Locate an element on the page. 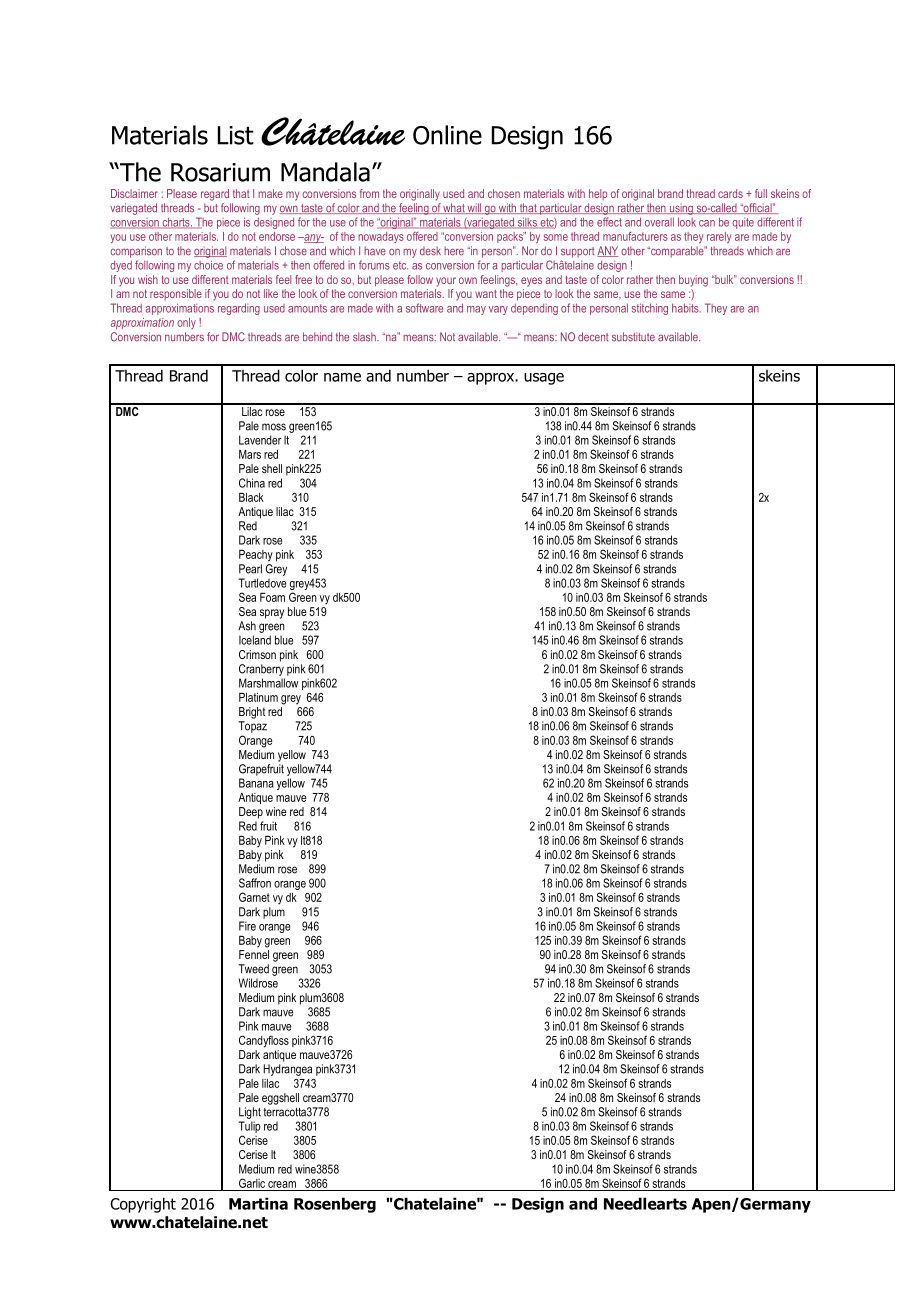  name is located at coordinates (342, 377).
